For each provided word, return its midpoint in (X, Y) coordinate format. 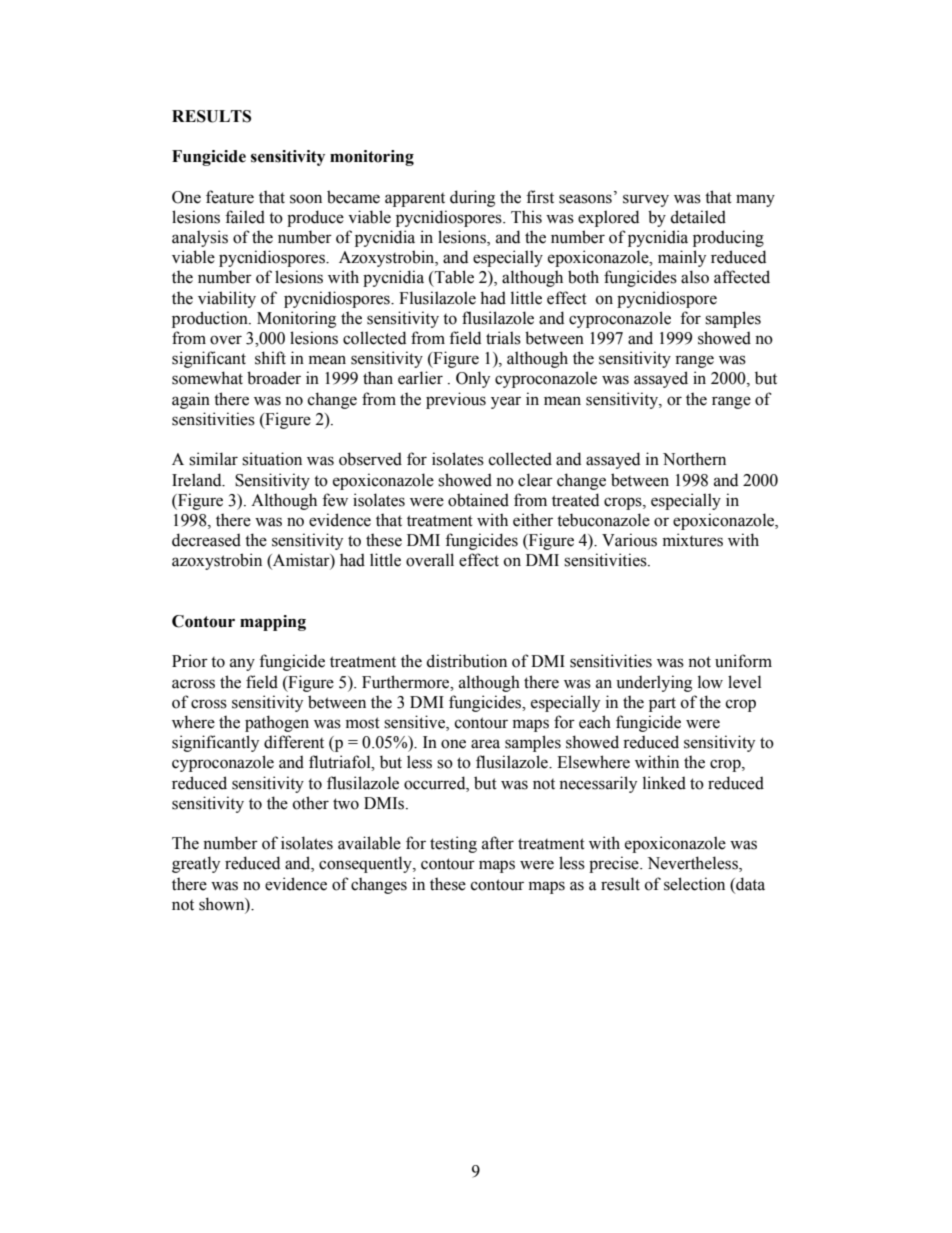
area (485, 744)
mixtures (693, 540)
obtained (478, 500)
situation (272, 459)
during (472, 198)
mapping (273, 623)
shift (270, 358)
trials (503, 338)
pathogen (277, 723)
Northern (694, 459)
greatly (196, 864)
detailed (698, 217)
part (662, 704)
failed (245, 217)
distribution (466, 661)
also (695, 277)
